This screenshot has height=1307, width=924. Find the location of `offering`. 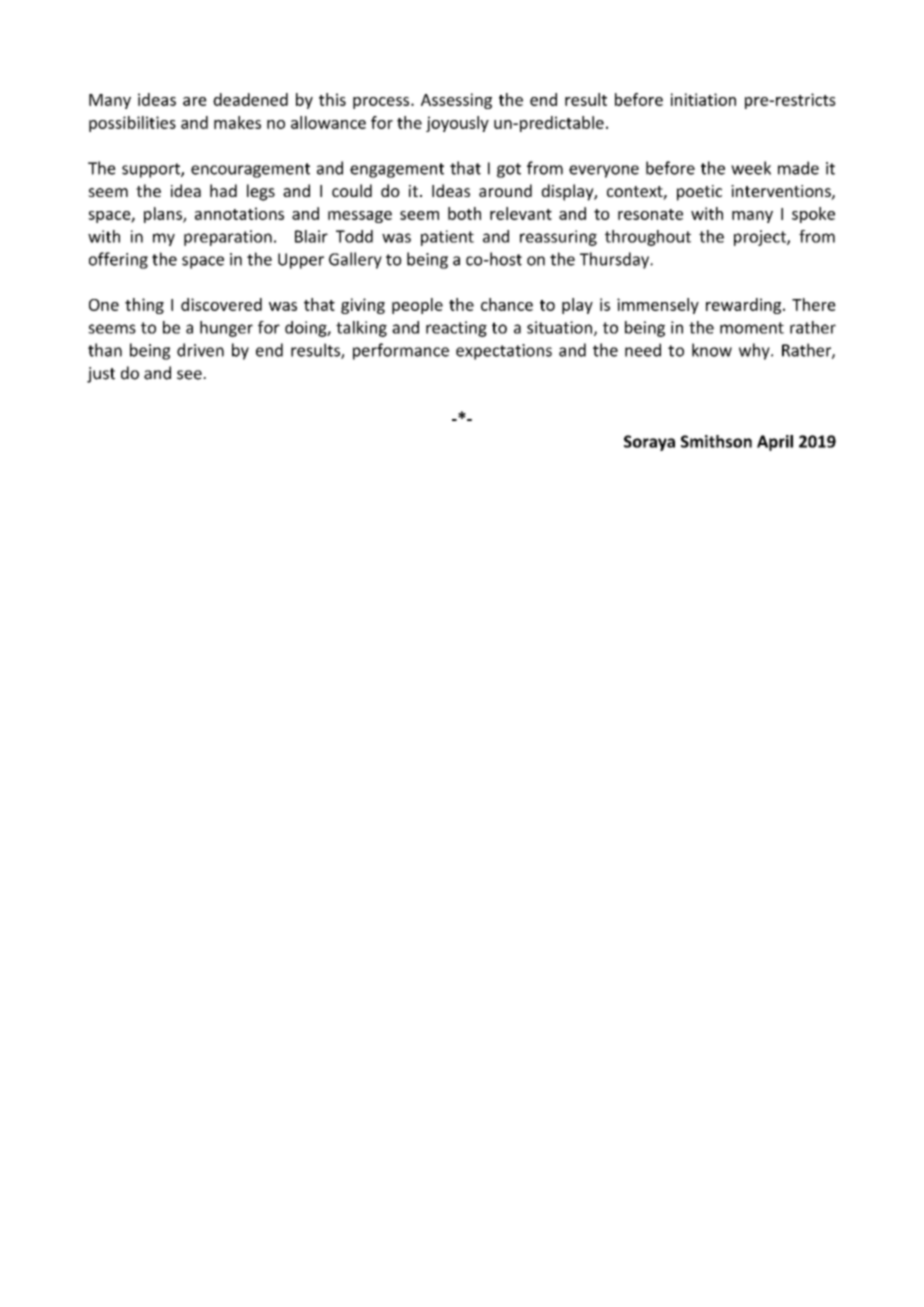

offering is located at coordinates (118, 260).
